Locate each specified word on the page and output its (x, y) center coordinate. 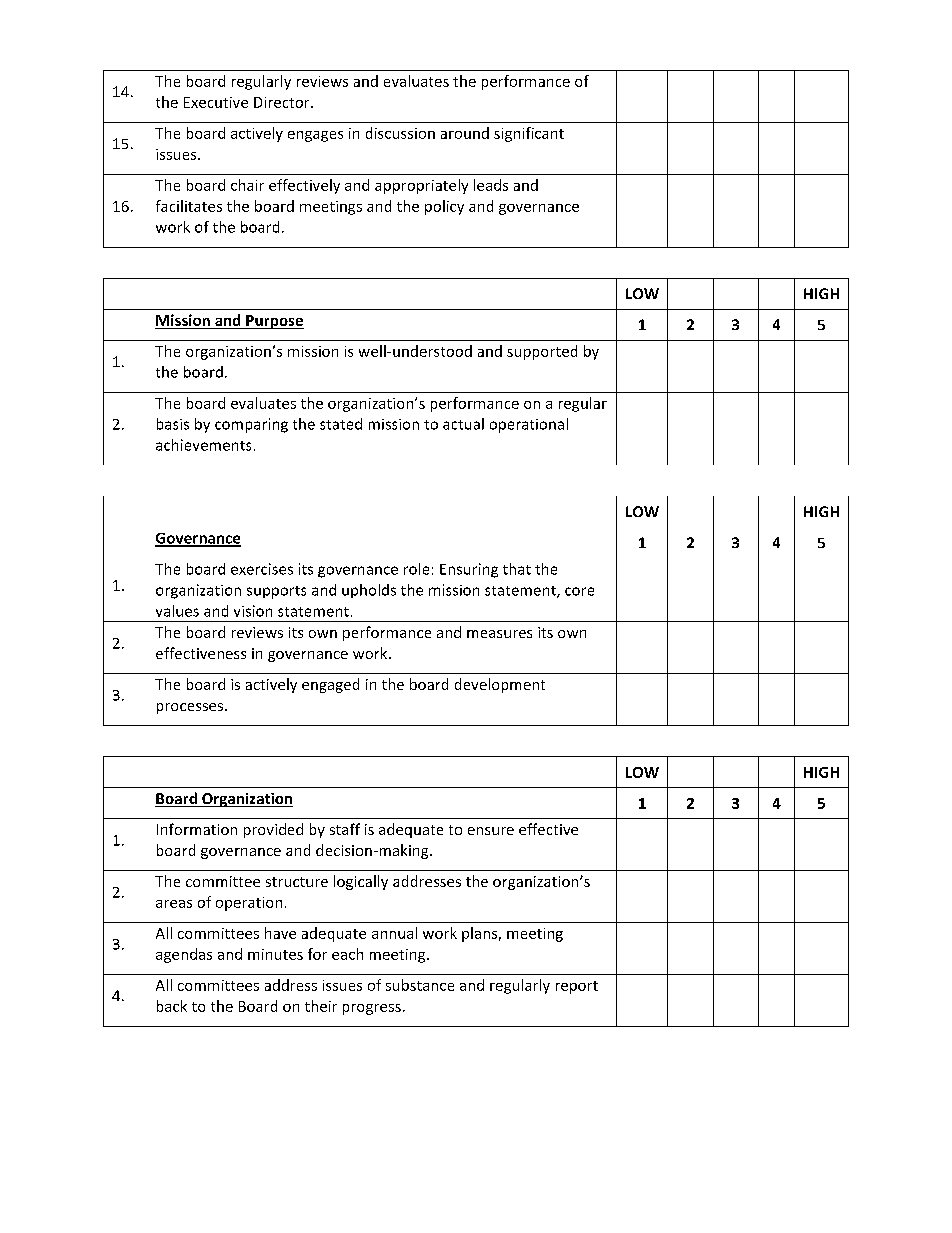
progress (372, 1009)
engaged (330, 685)
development (500, 685)
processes (191, 708)
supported (542, 352)
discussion (400, 133)
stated (341, 424)
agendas (184, 955)
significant (529, 134)
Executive (216, 102)
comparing (251, 425)
